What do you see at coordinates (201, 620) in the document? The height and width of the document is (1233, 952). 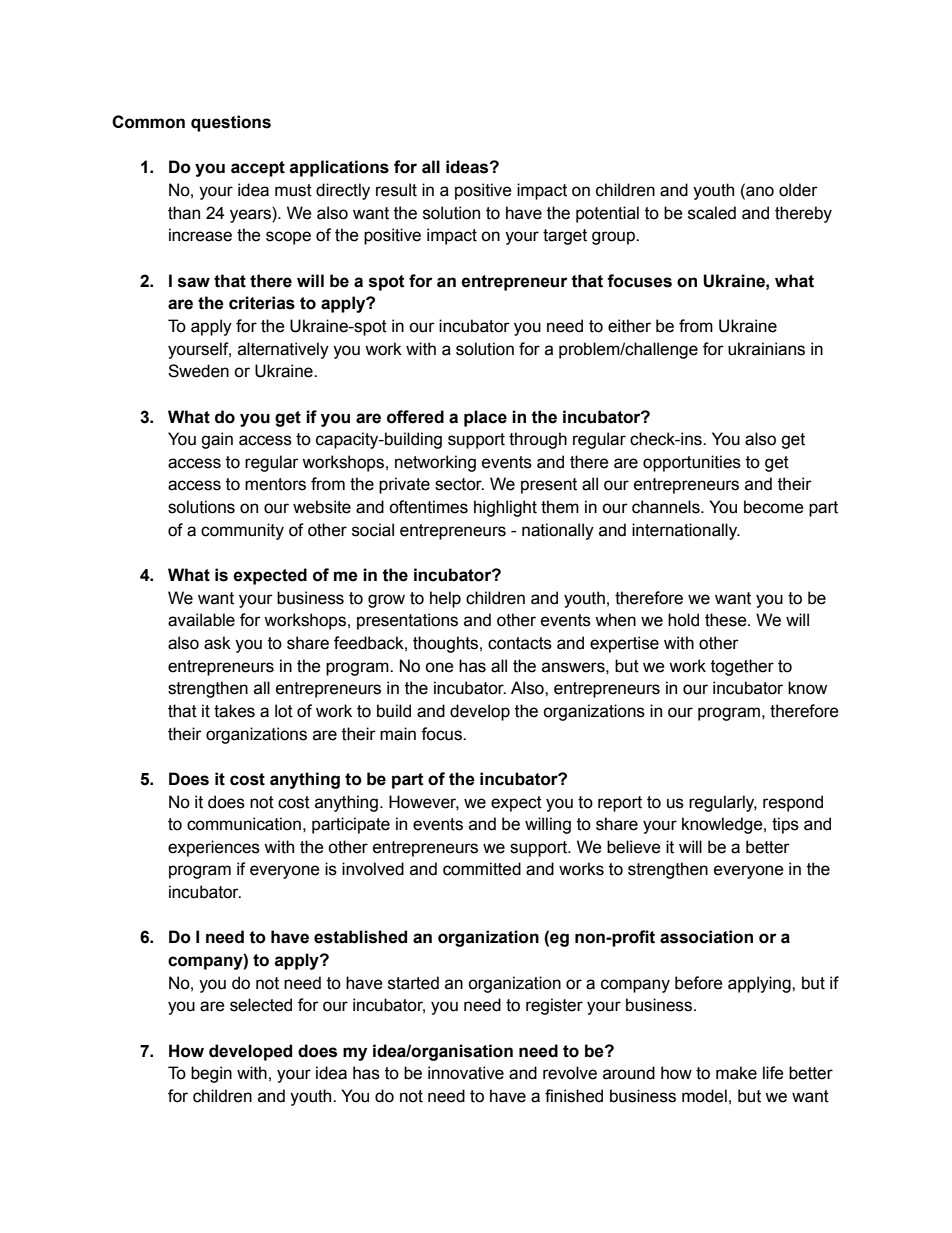 I see `available` at bounding box center [201, 620].
